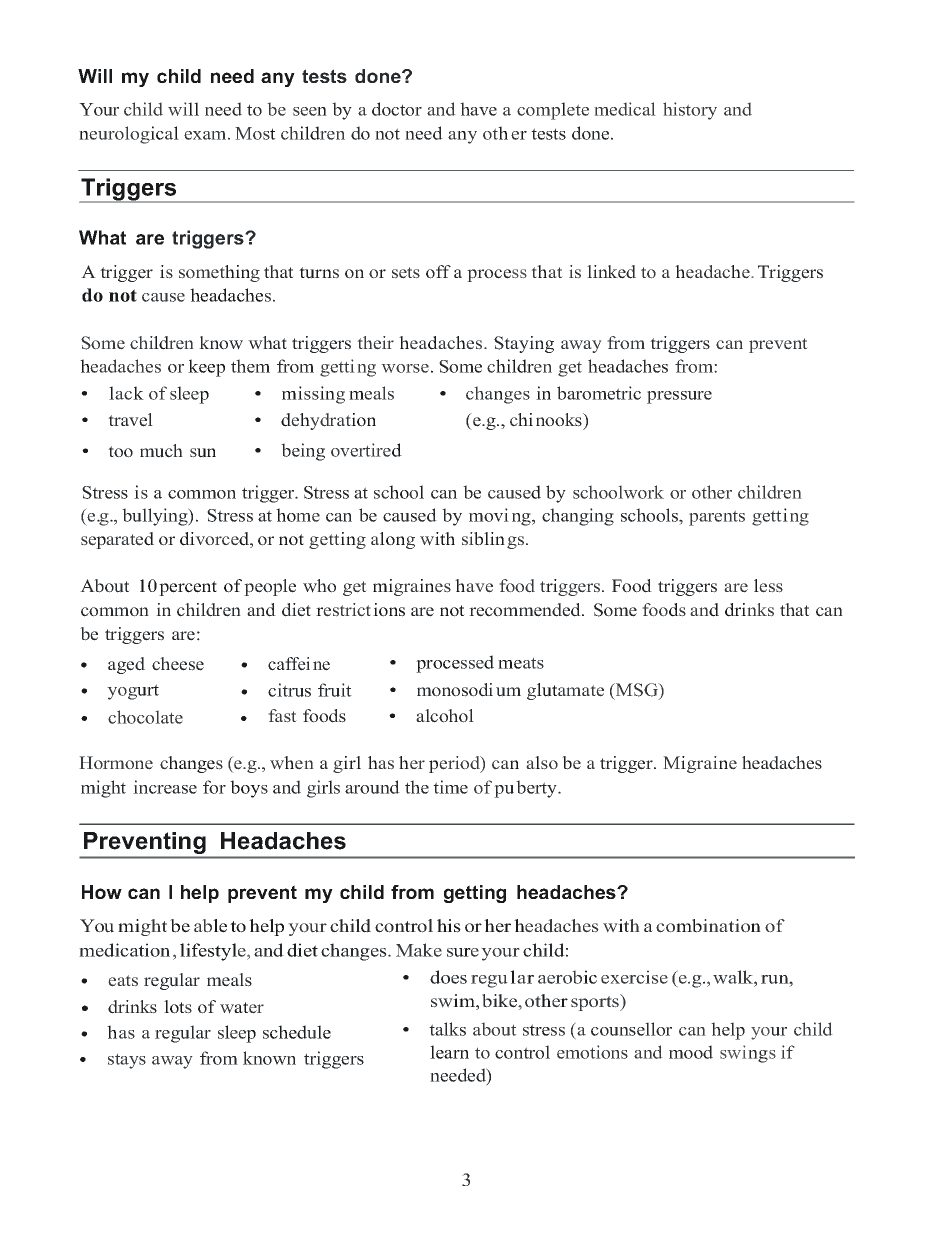 This screenshot has width=952, height=1233. Describe the element at coordinates (690, 111) in the screenshot. I see `history` at that location.
